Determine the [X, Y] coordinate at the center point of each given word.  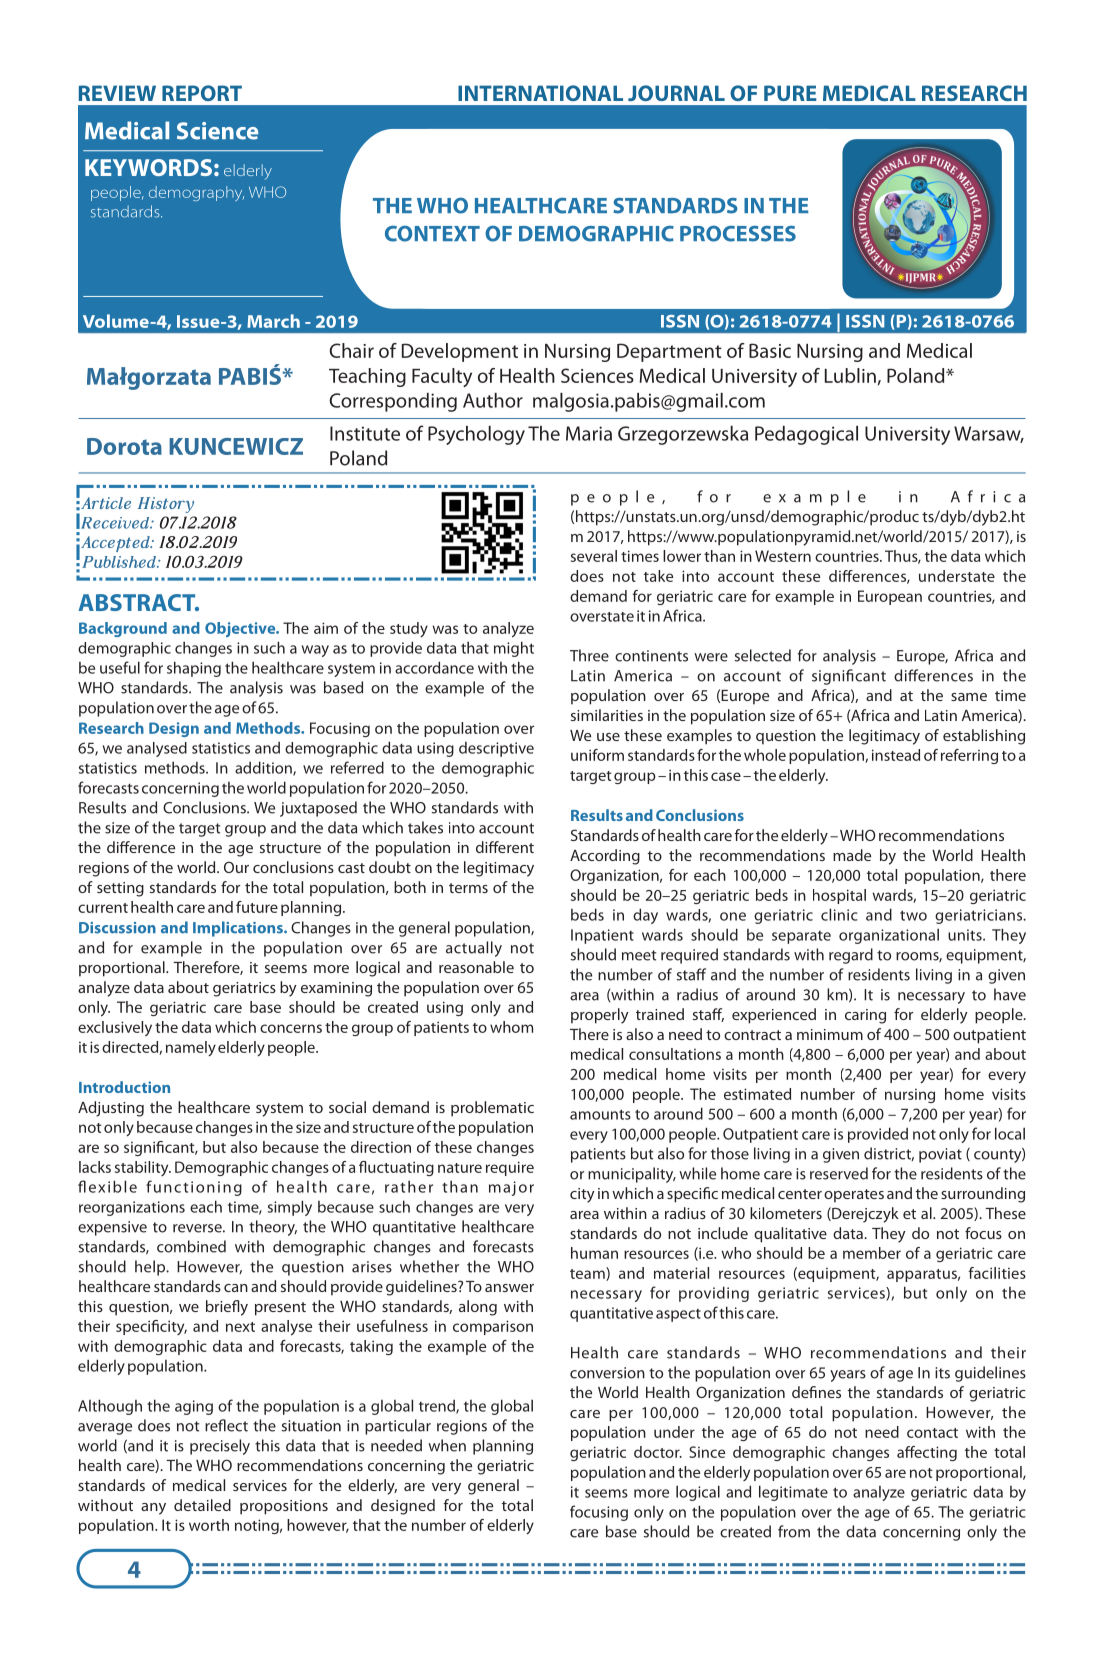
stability [143, 1168]
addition [264, 768]
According [605, 857]
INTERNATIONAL [540, 93]
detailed [202, 1505]
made [852, 855]
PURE [790, 93]
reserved [839, 1173]
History [166, 505]
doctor [658, 1452]
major [511, 1188]
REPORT [202, 93]
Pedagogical [806, 435]
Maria [589, 433]
